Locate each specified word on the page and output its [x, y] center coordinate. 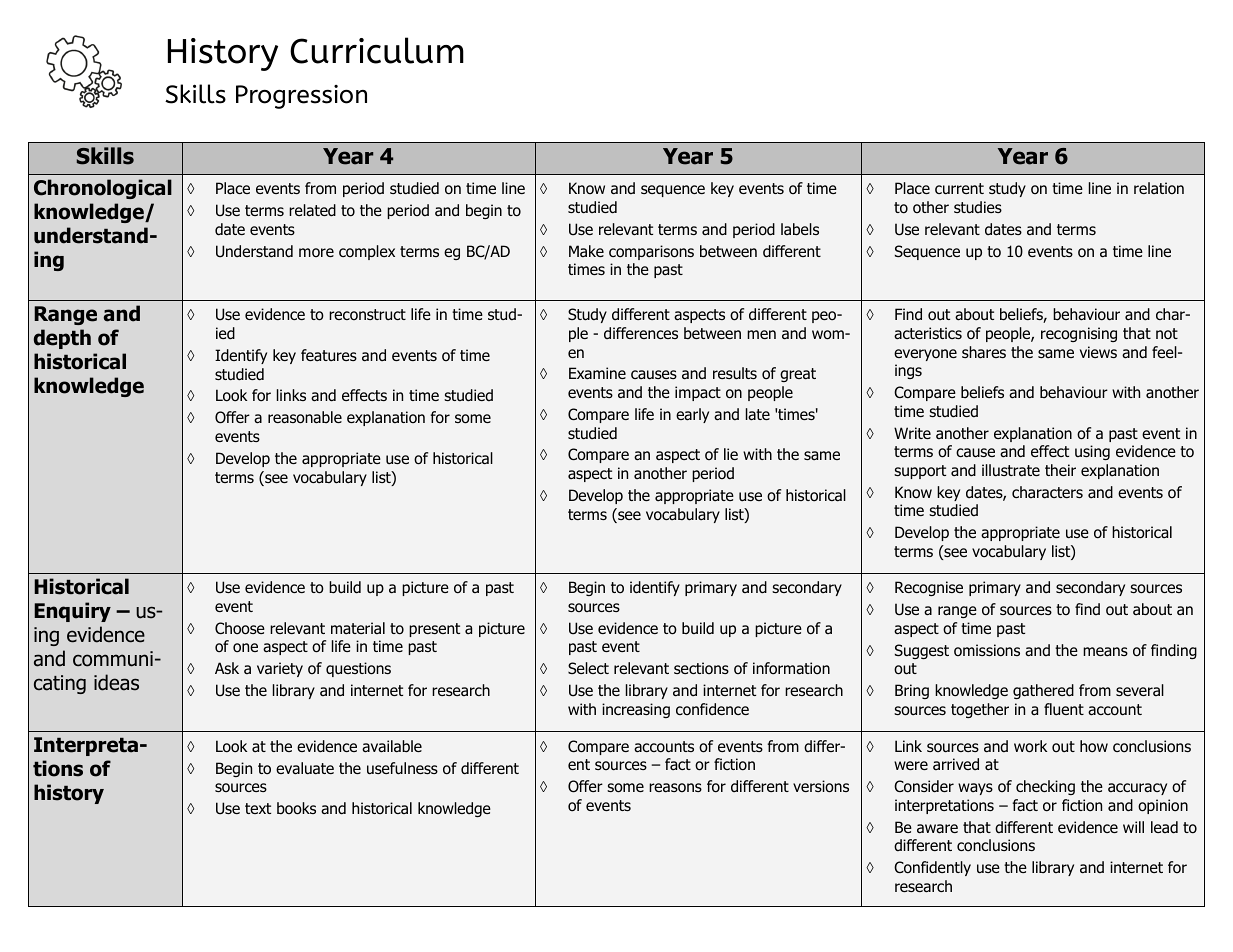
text [258, 808]
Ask [227, 668]
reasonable [305, 417]
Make [586, 251]
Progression [301, 97]
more [316, 252]
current [959, 188]
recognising [1079, 334]
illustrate [1011, 470]
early [692, 415]
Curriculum [377, 50]
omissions [987, 650]
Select [588, 668]
